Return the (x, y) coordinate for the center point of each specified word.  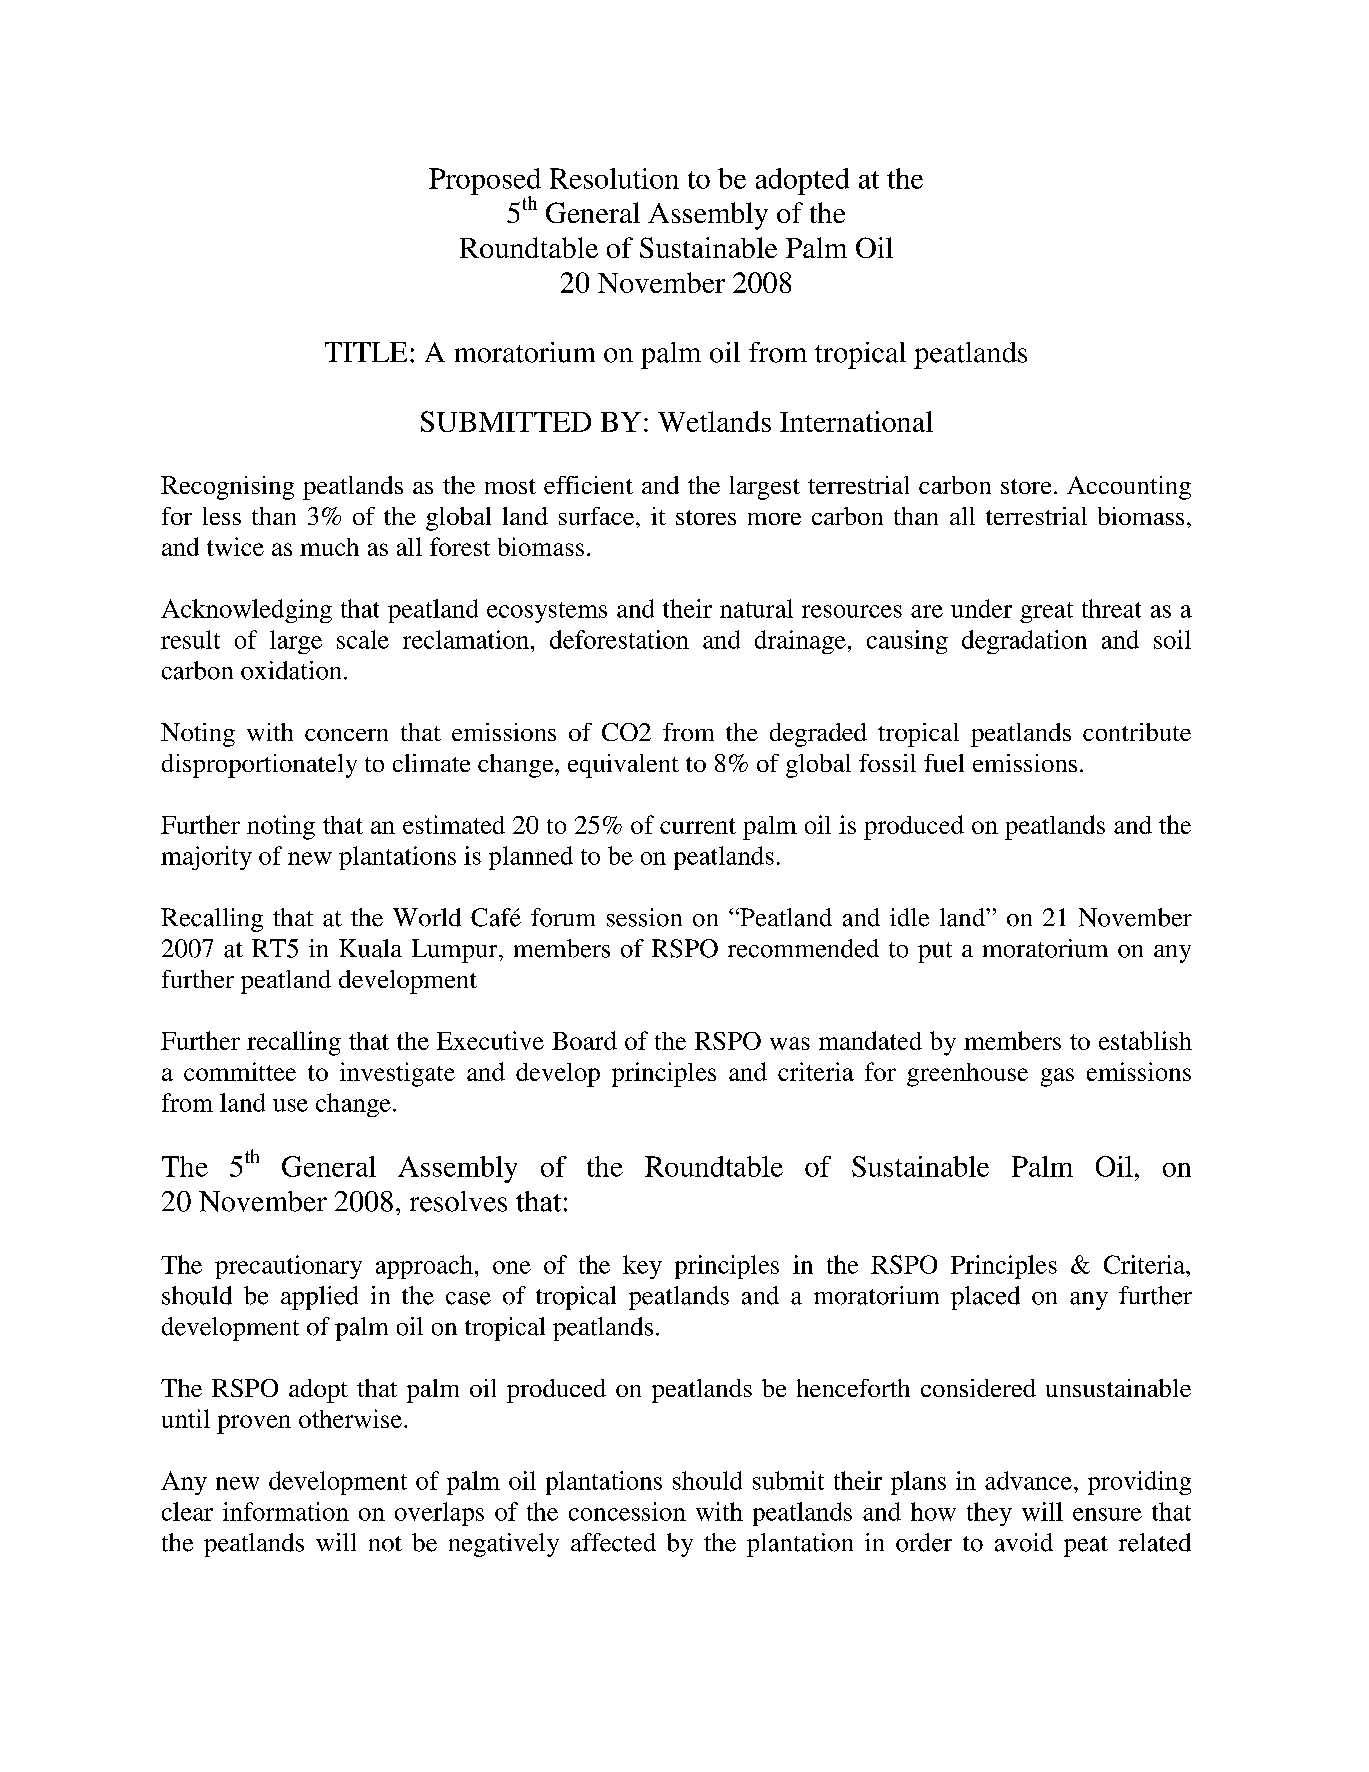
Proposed (485, 182)
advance (1028, 1480)
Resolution (614, 178)
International (856, 421)
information (286, 1511)
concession (627, 1511)
